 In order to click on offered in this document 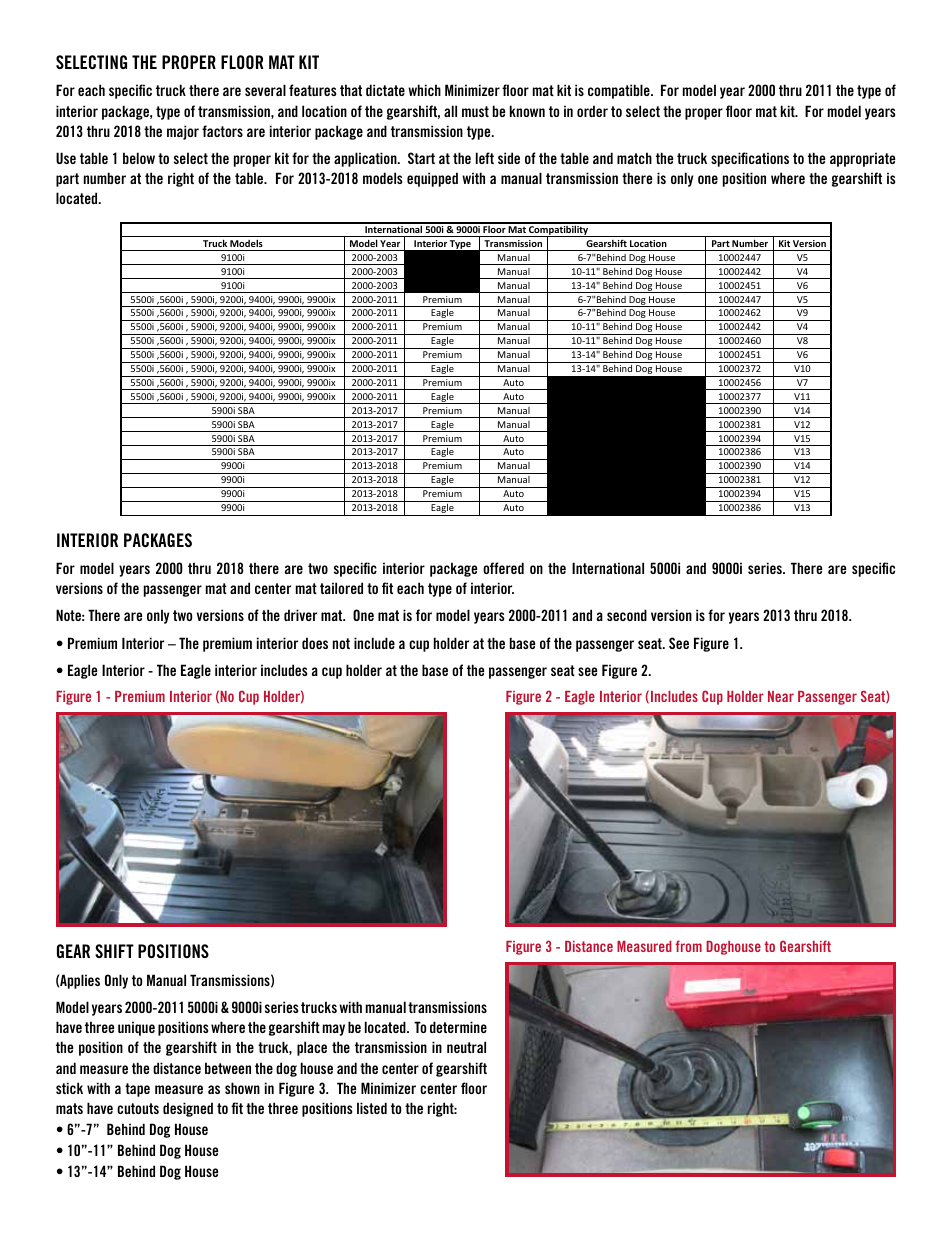, I will do `click(503, 568)`.
